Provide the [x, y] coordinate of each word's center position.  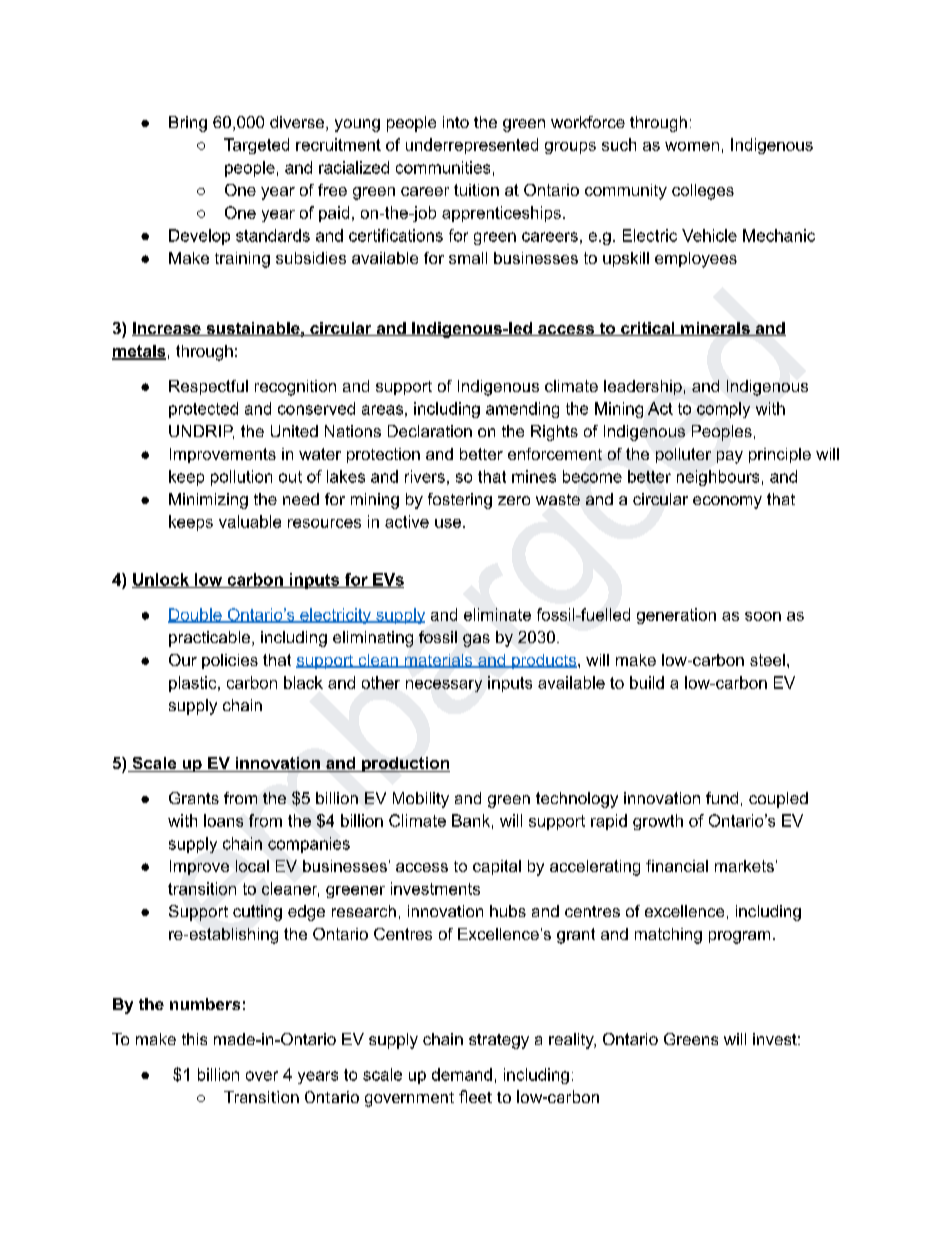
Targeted [256, 146]
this [194, 1039]
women [692, 146]
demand [462, 1074]
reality [572, 1041]
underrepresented [472, 146]
